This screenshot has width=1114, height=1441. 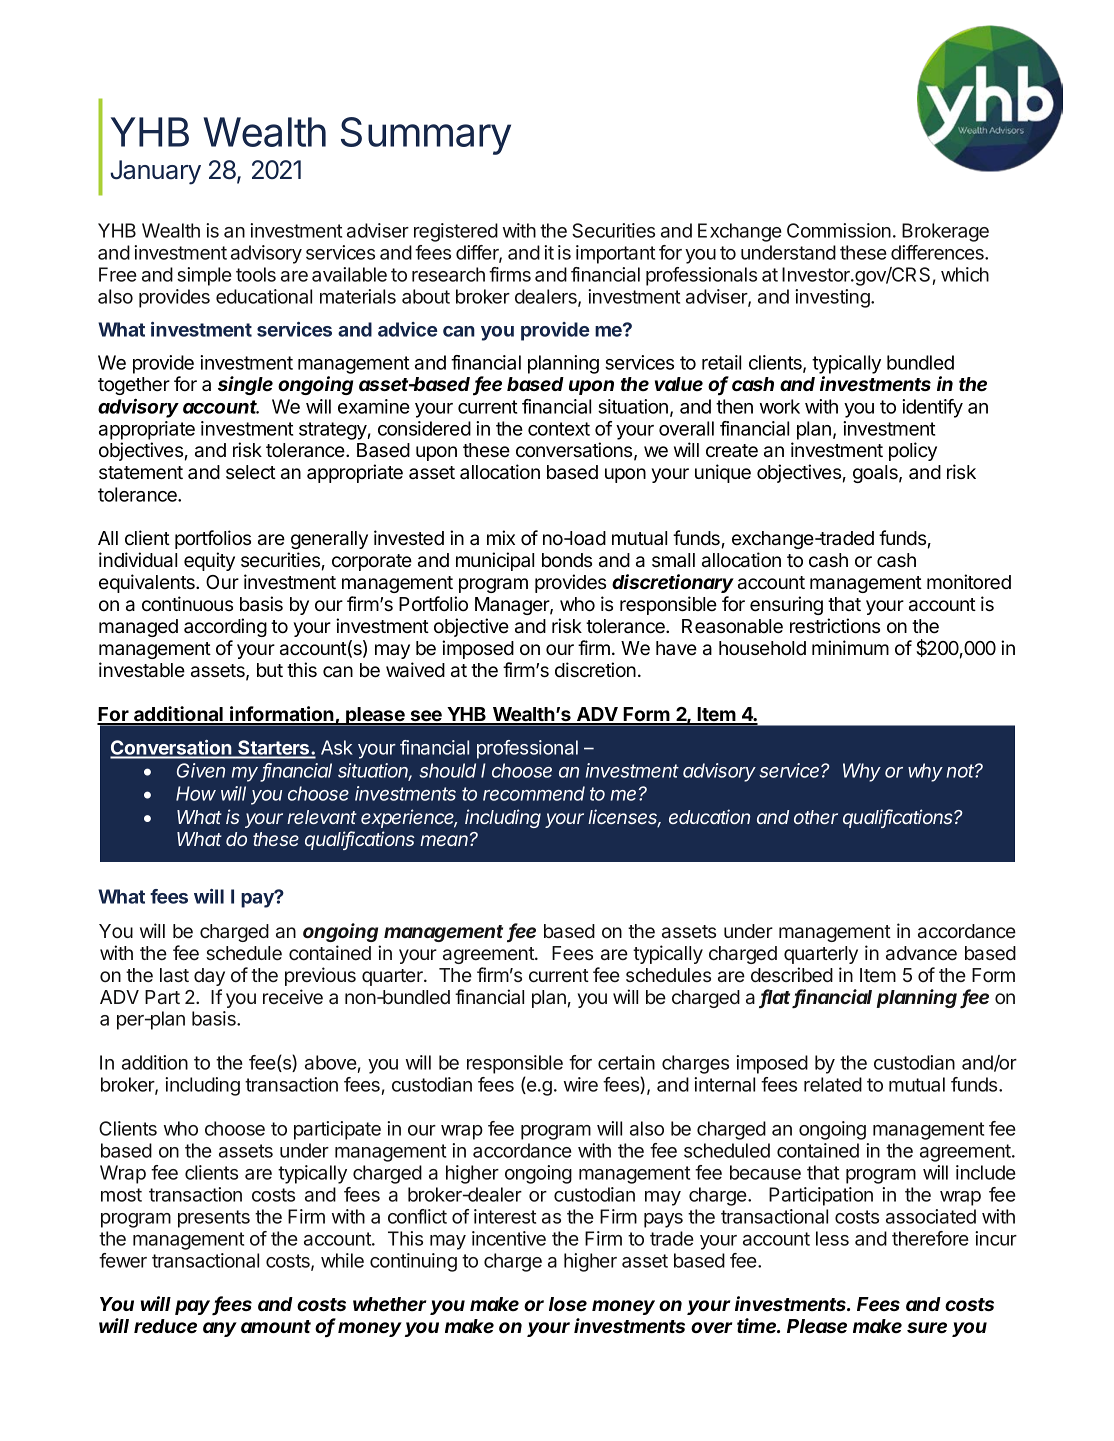 What do you see at coordinates (251, 472) in the screenshot?
I see `select` at bounding box center [251, 472].
